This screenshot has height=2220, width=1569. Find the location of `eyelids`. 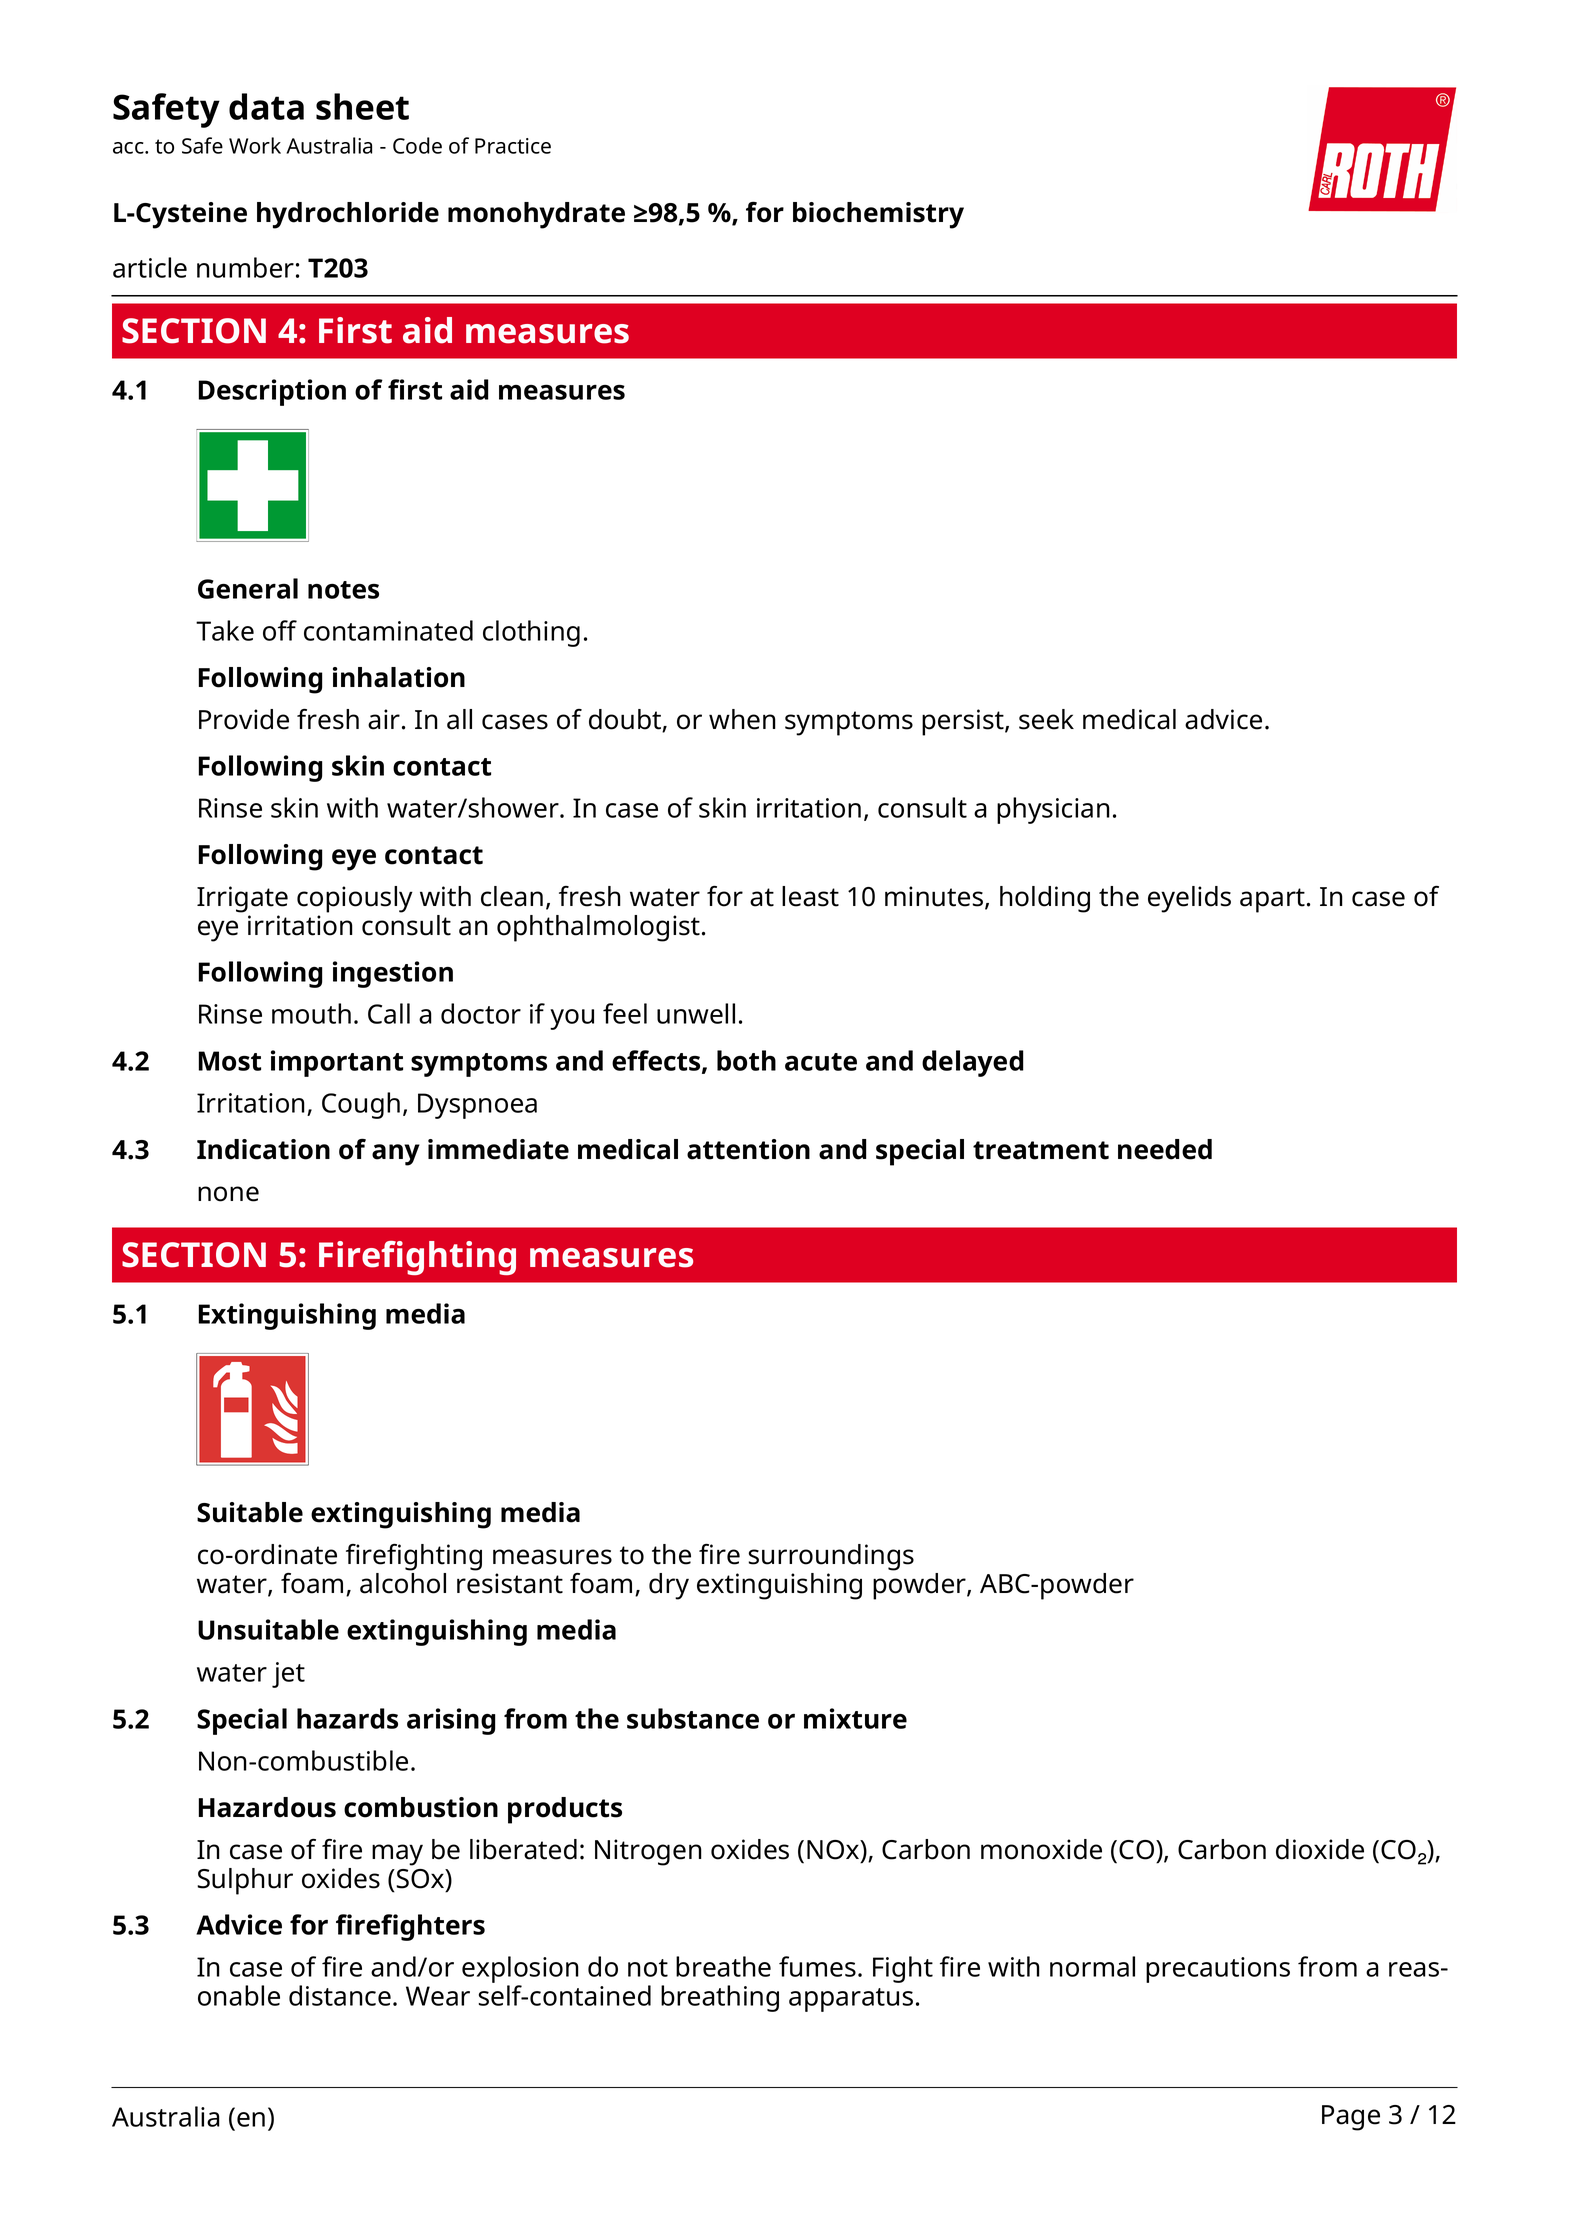

eyelids is located at coordinates (1189, 899).
